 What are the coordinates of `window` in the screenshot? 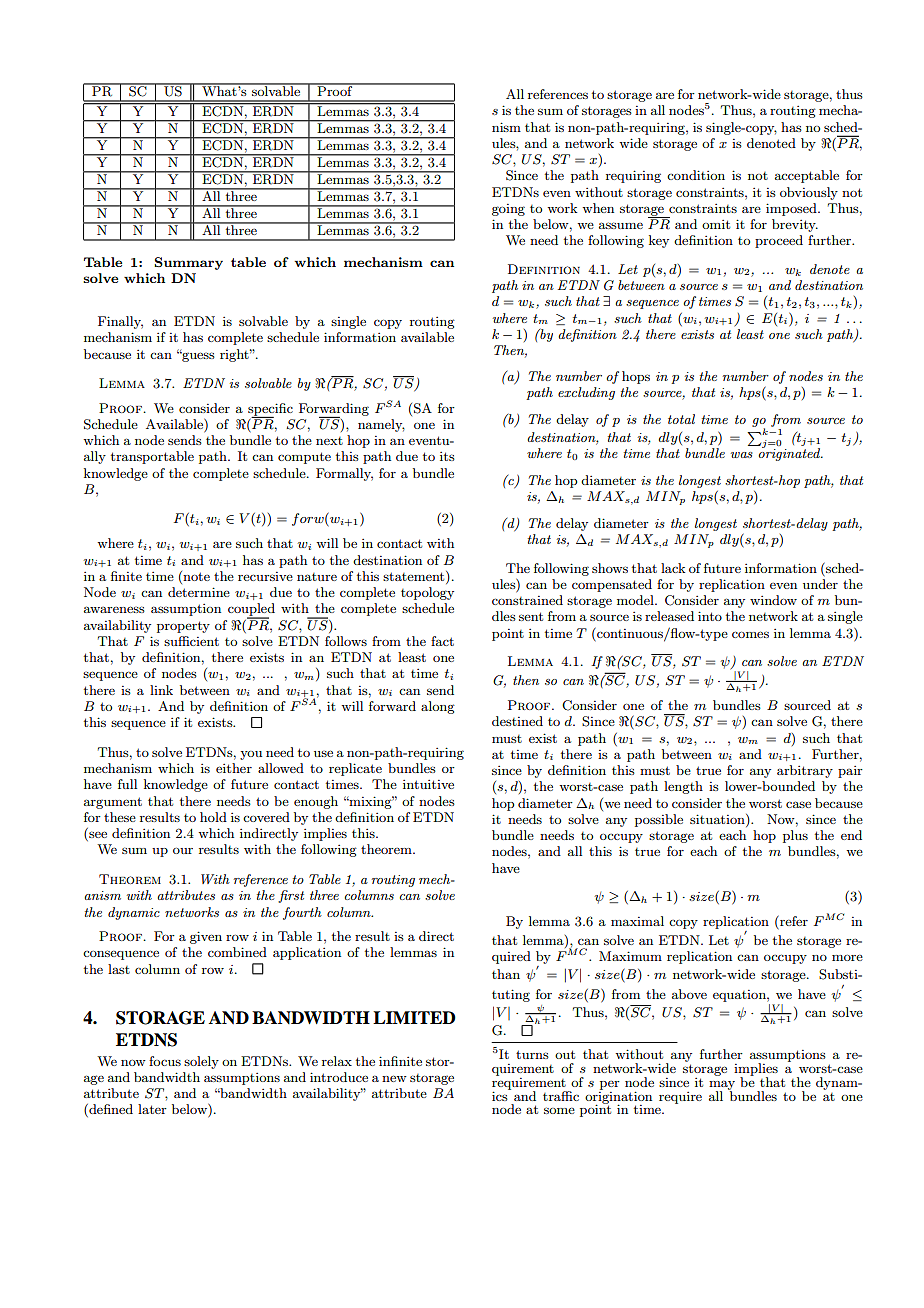 It's located at (773, 600).
